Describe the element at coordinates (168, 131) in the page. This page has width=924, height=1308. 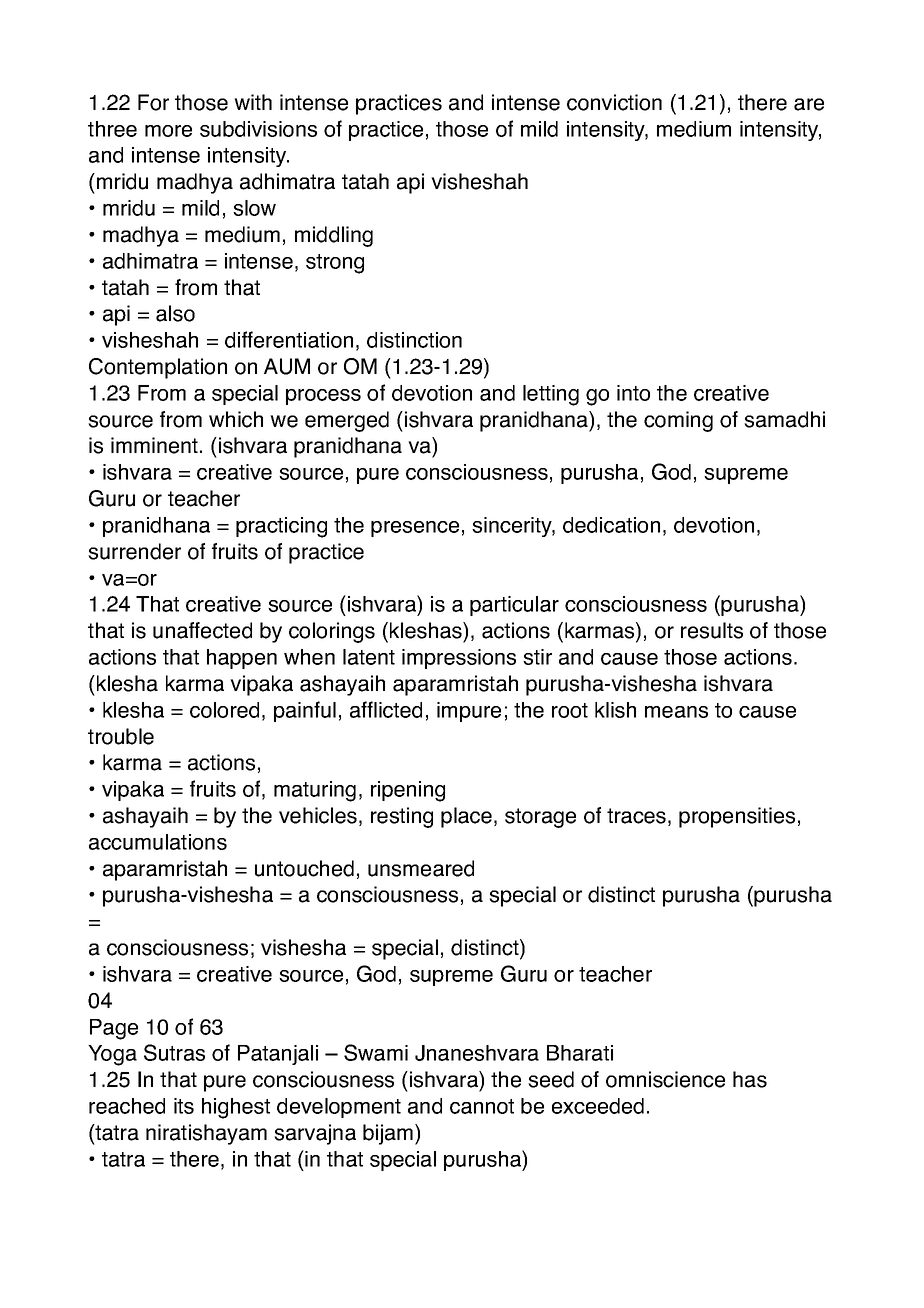
I see `more` at that location.
